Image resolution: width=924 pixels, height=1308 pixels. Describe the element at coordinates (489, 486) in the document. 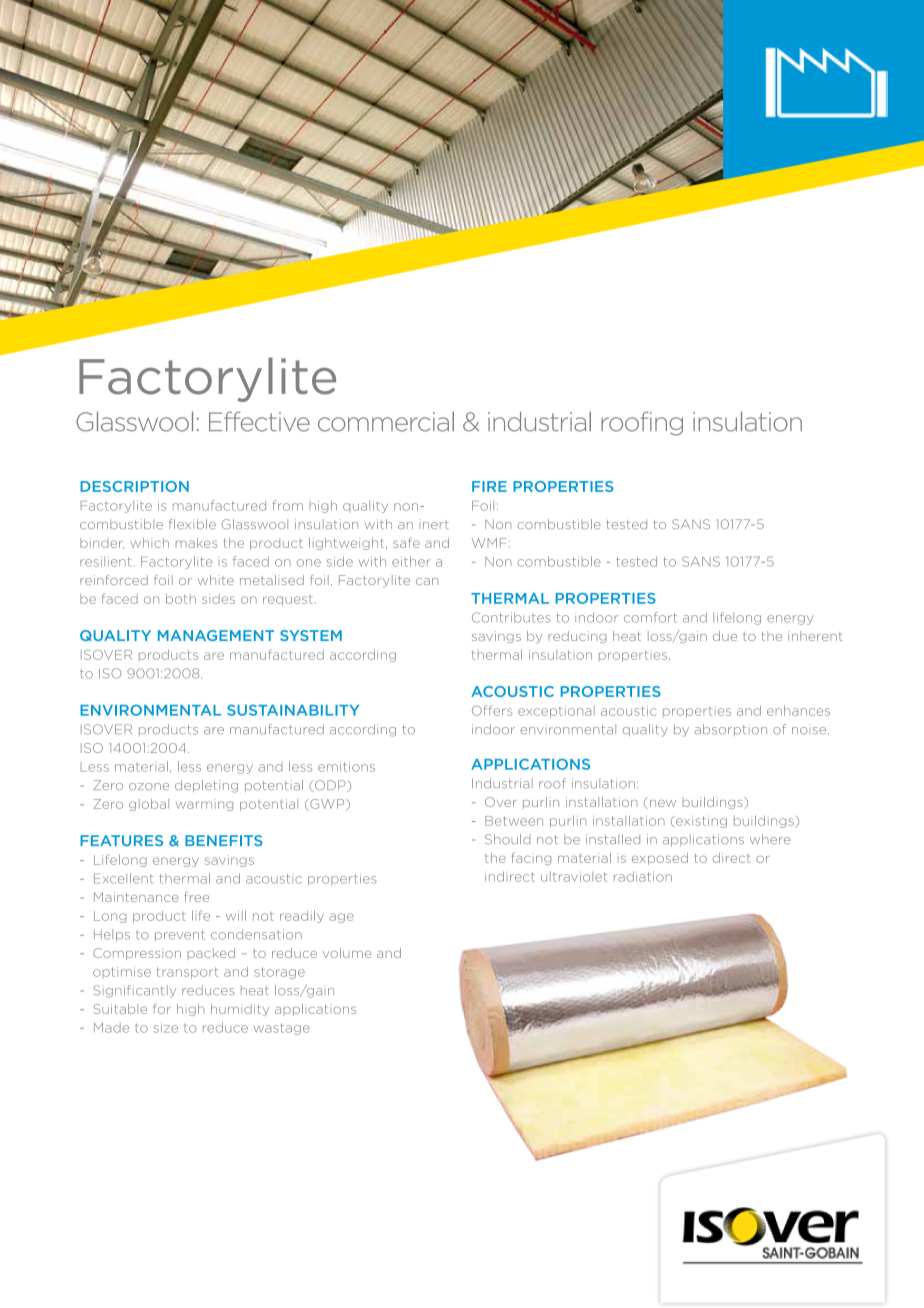

I see `FIRE` at that location.
